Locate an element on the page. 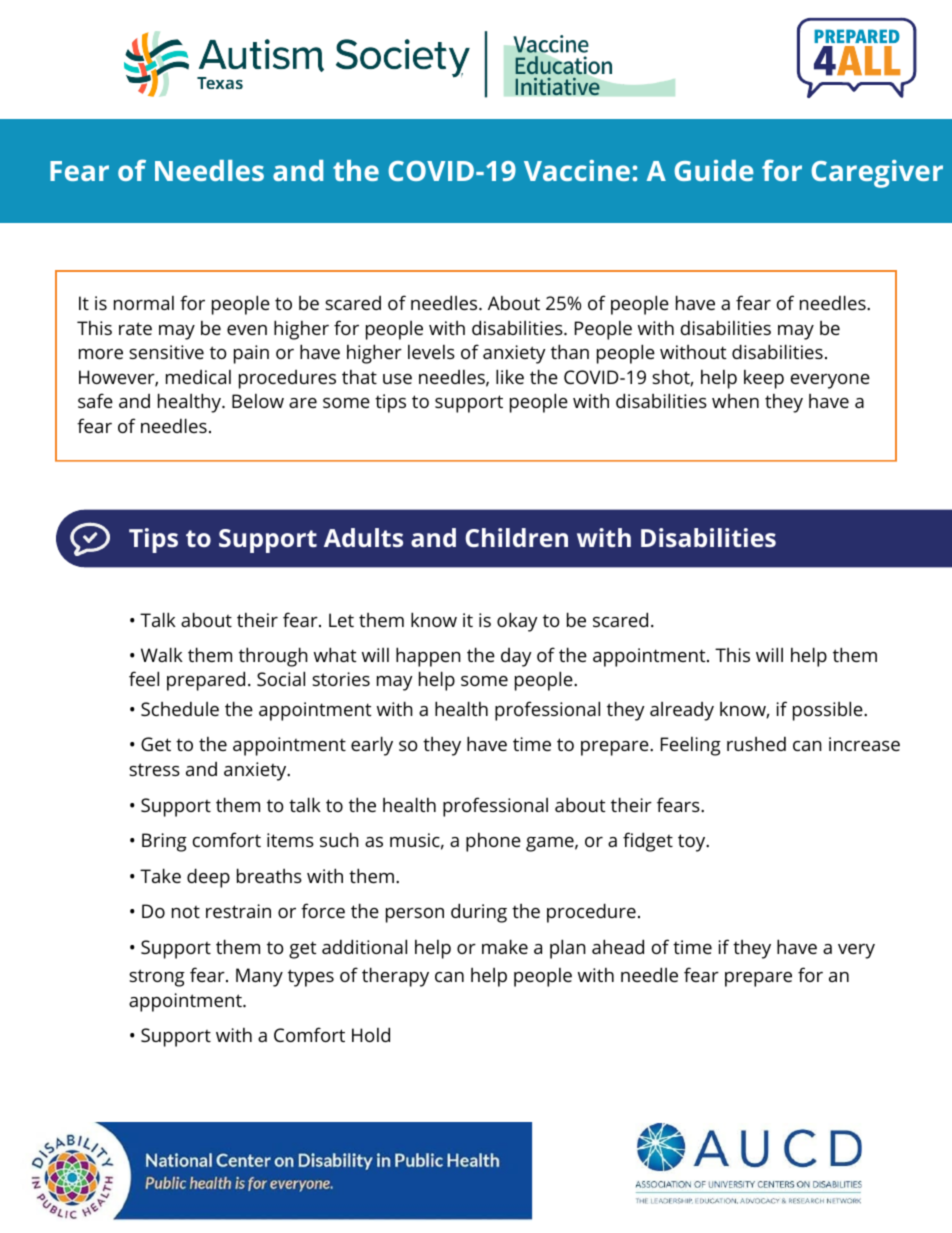 The image size is (952, 1233). strong is located at coordinates (157, 978).
